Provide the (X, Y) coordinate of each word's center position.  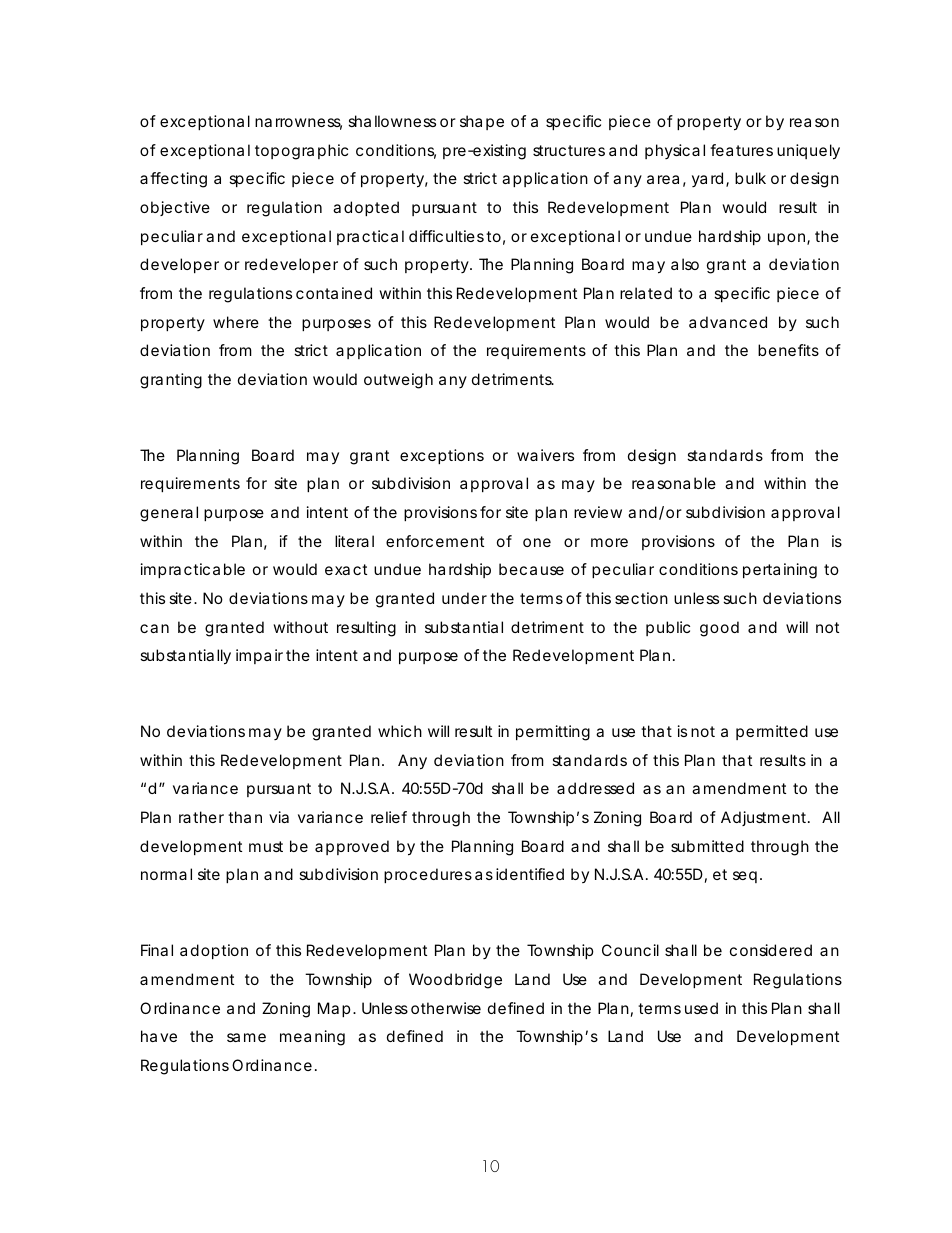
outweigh (398, 381)
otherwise (446, 1008)
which (400, 731)
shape (482, 122)
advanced (728, 322)
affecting (173, 180)
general (169, 514)
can (154, 628)
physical (675, 151)
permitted (772, 732)
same (246, 1037)
